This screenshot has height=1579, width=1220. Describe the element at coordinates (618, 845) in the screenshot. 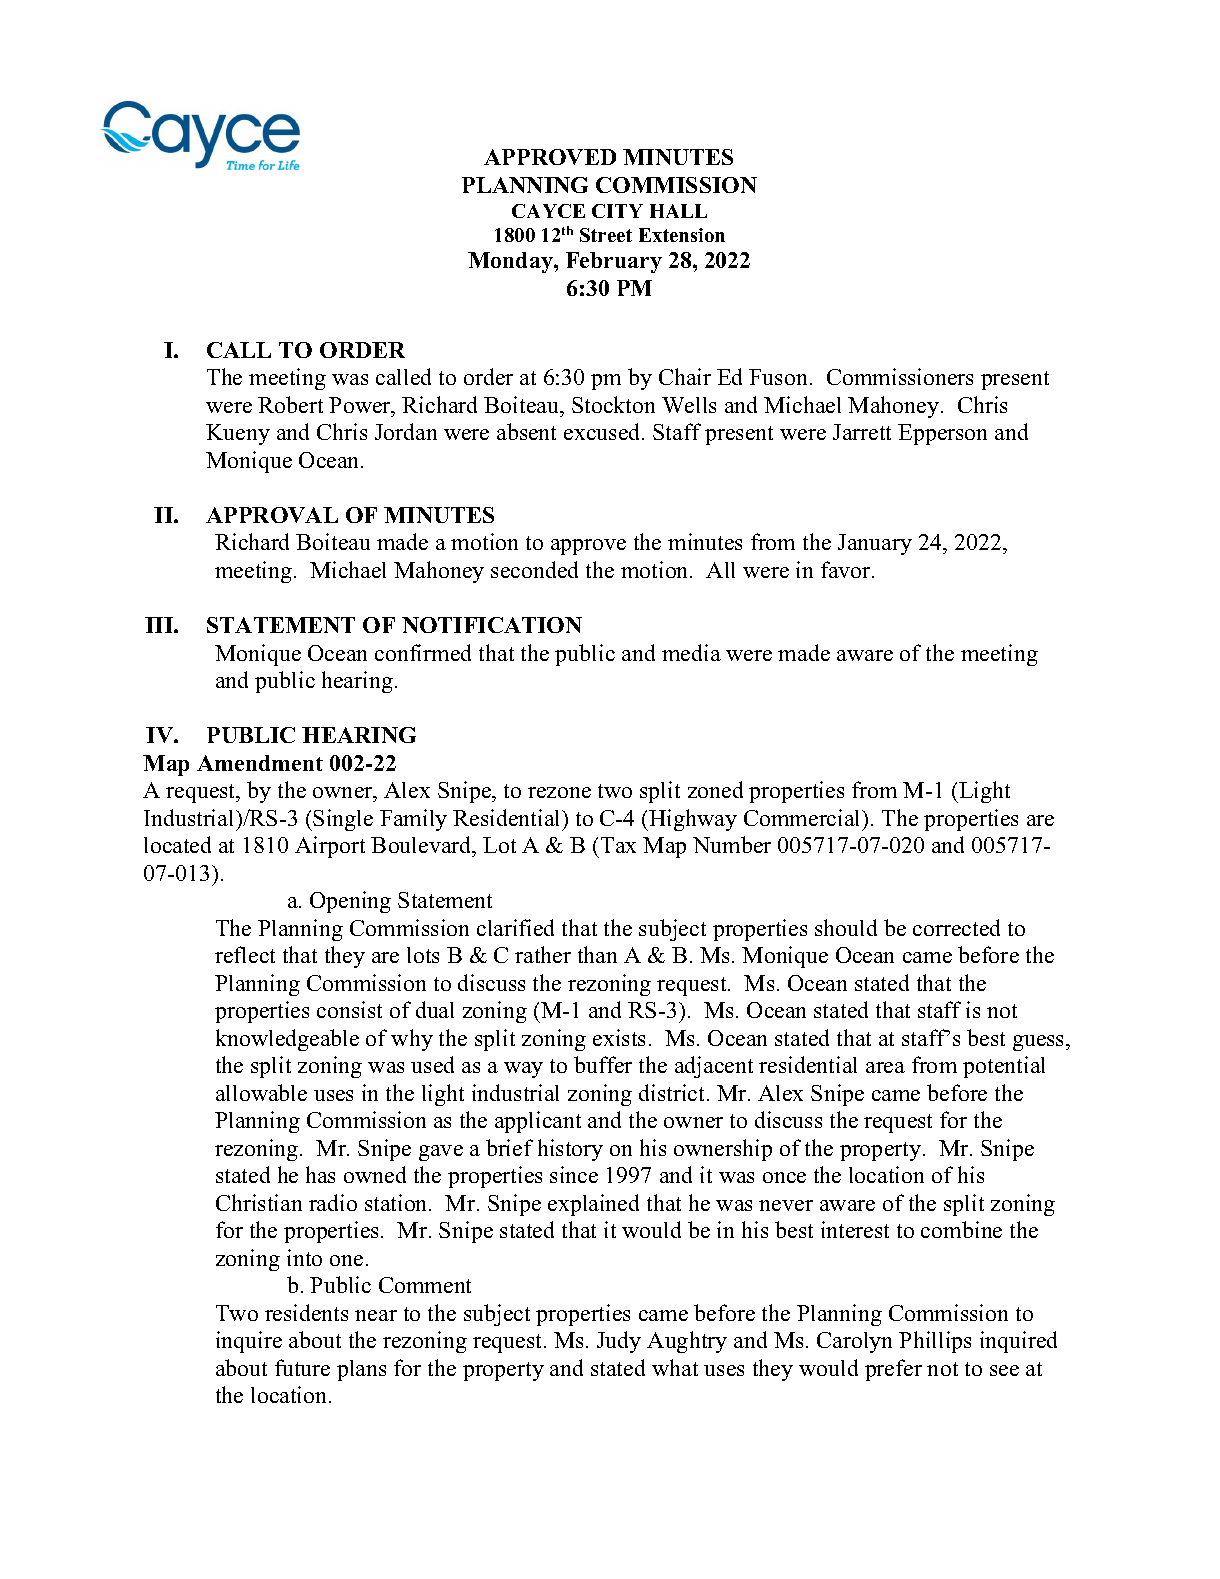

I see `Tax` at that location.
